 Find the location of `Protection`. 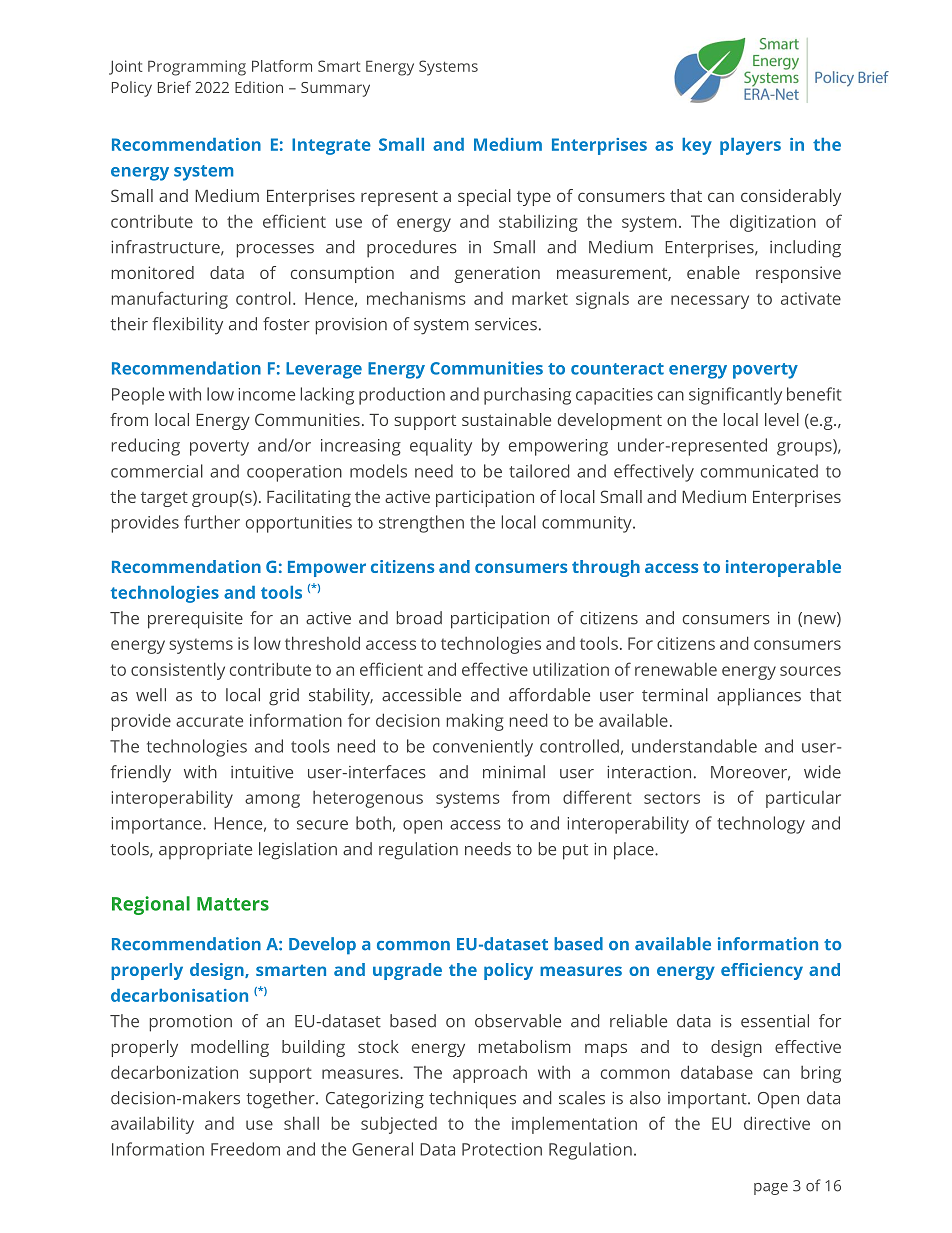

Protection is located at coordinates (502, 1149).
